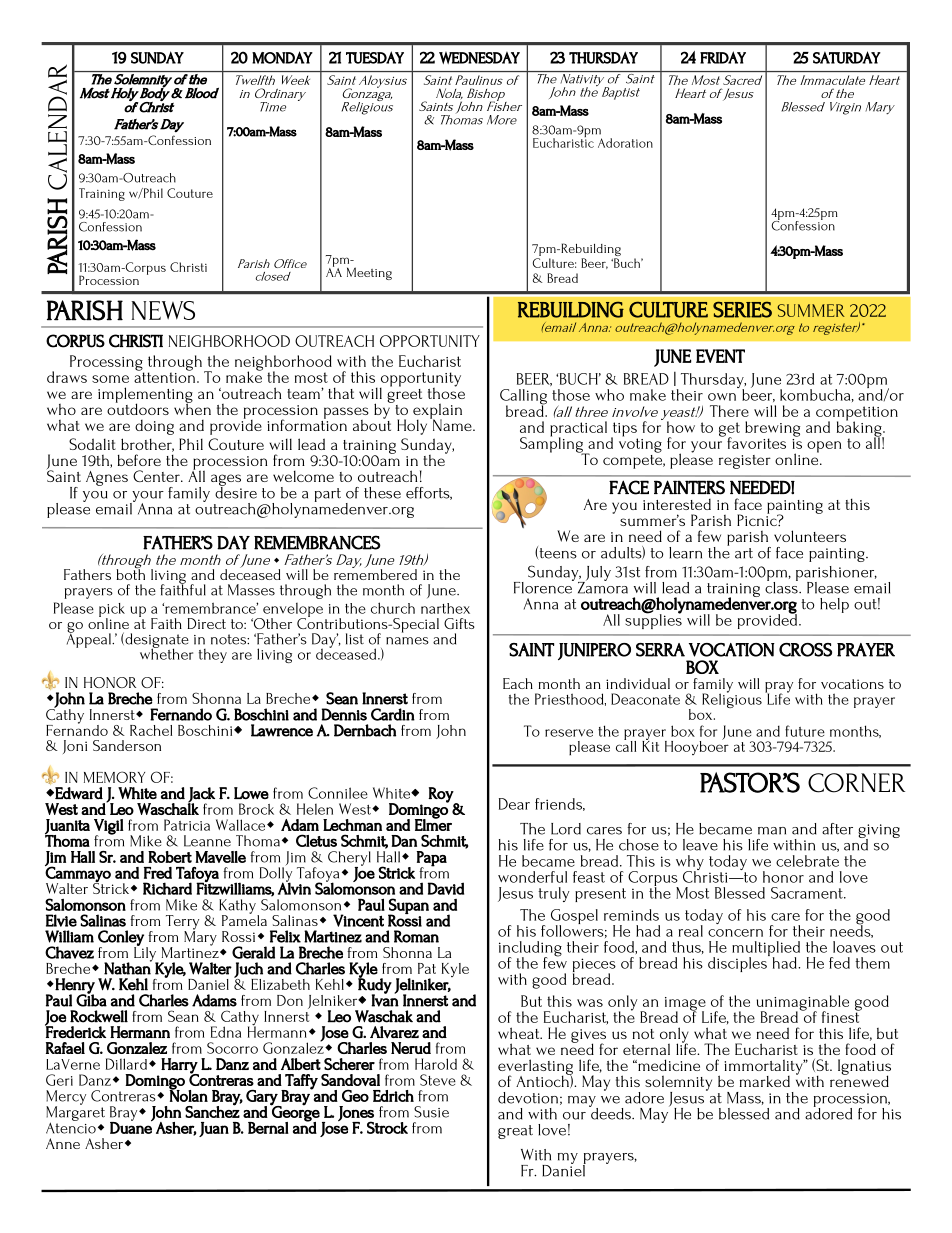 This page has width=952, height=1233. What do you see at coordinates (131, 573) in the page?
I see `both` at bounding box center [131, 573].
